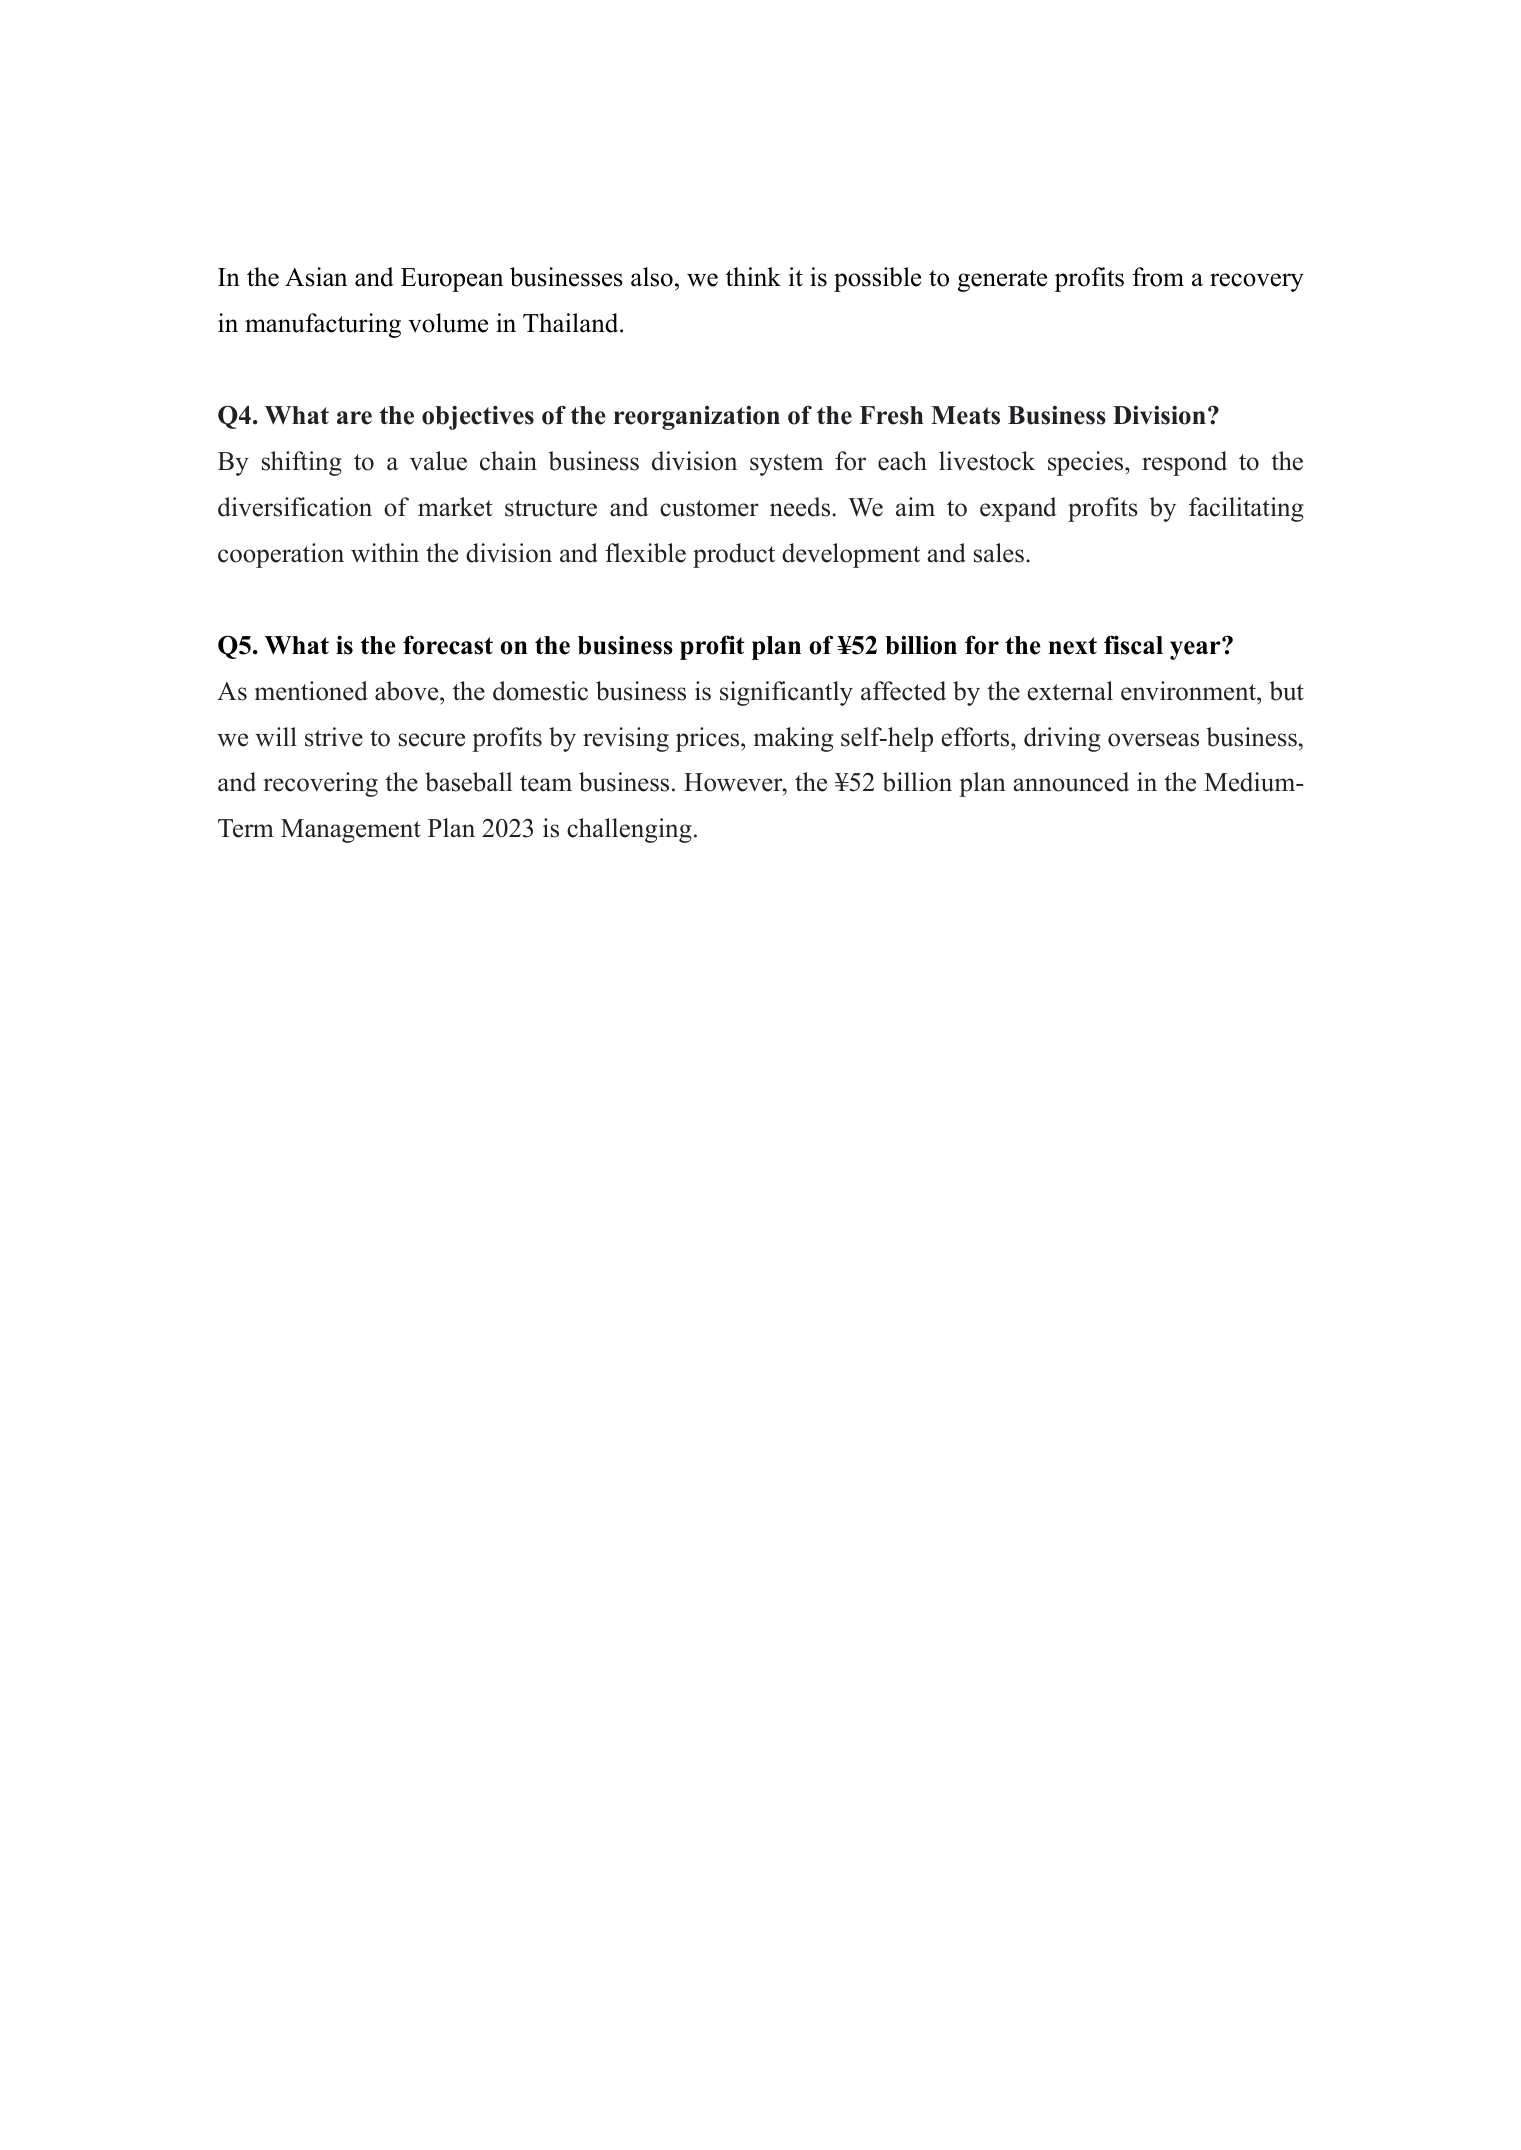 Image resolution: width=1521 pixels, height=2150 pixels. What do you see at coordinates (1133, 645) in the document?
I see `fiscal` at bounding box center [1133, 645].
